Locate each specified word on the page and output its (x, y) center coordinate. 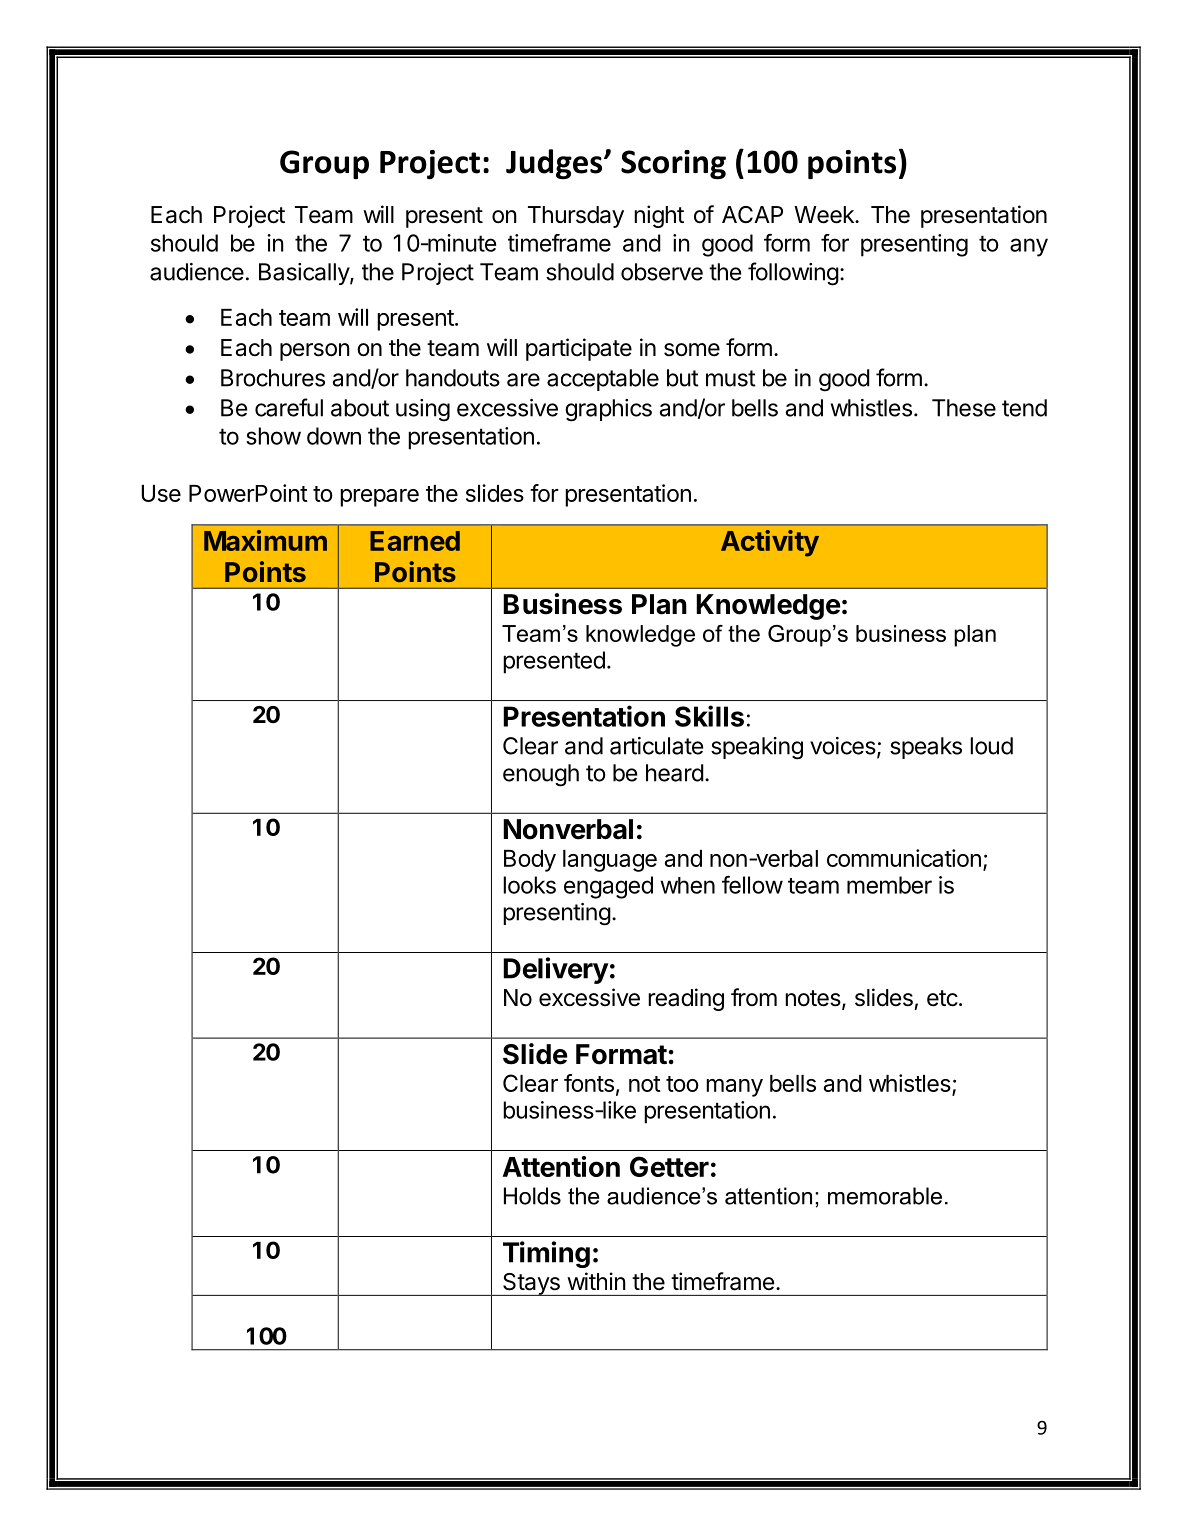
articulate (656, 746)
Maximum (265, 540)
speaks (926, 748)
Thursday (576, 217)
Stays (531, 1284)
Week (825, 215)
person (315, 352)
